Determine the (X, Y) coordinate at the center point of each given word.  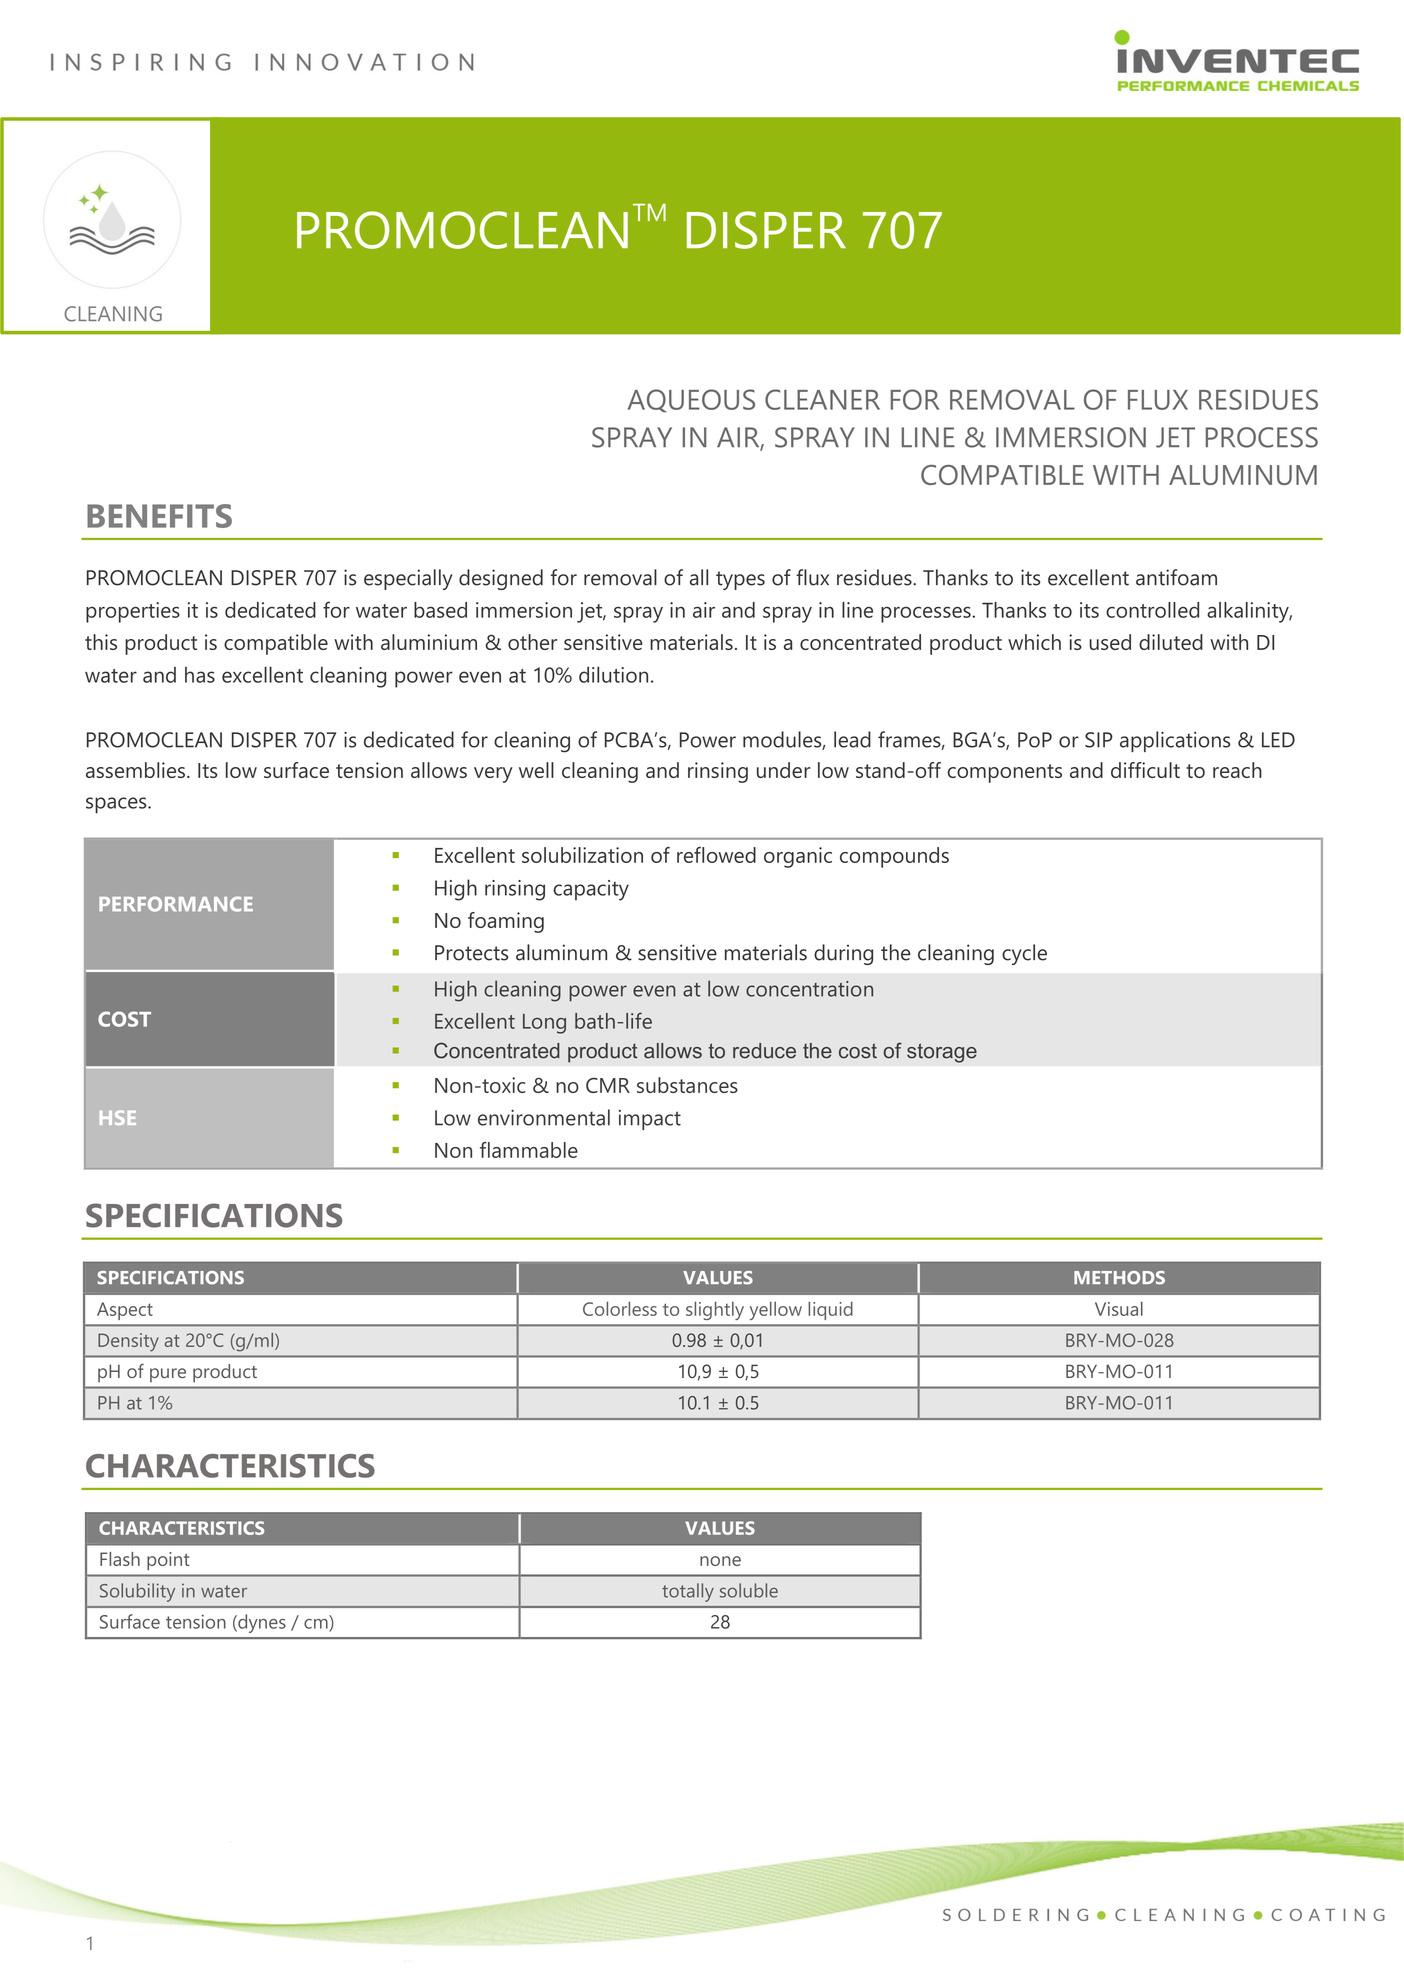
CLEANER (822, 399)
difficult (1145, 770)
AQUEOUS (691, 401)
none (720, 1561)
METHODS (1119, 1278)
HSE (118, 1117)
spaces (117, 805)
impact (650, 1120)
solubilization (582, 855)
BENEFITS (159, 516)
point (168, 1561)
